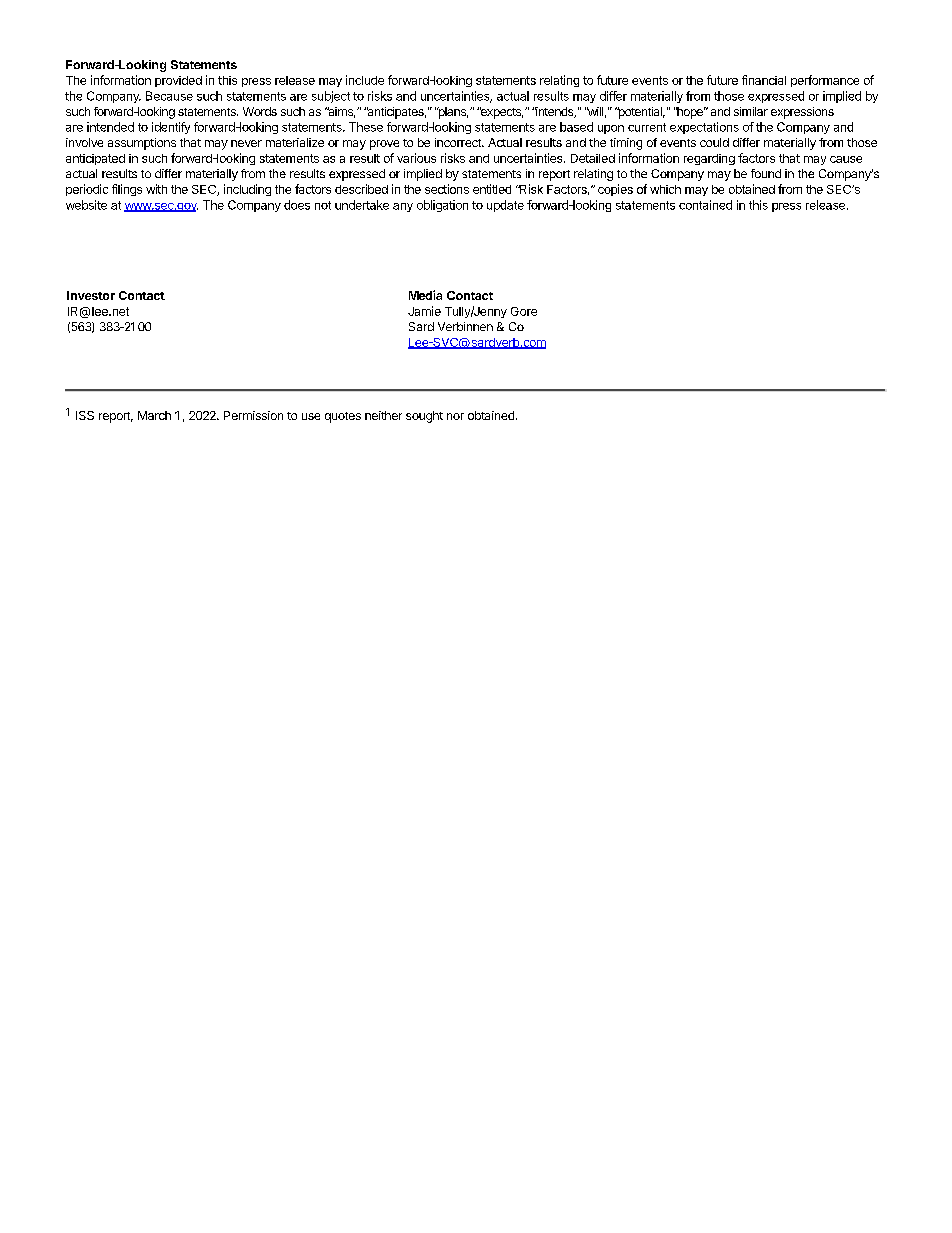 The height and width of the document is (1233, 952). I want to click on March, so click(154, 415).
